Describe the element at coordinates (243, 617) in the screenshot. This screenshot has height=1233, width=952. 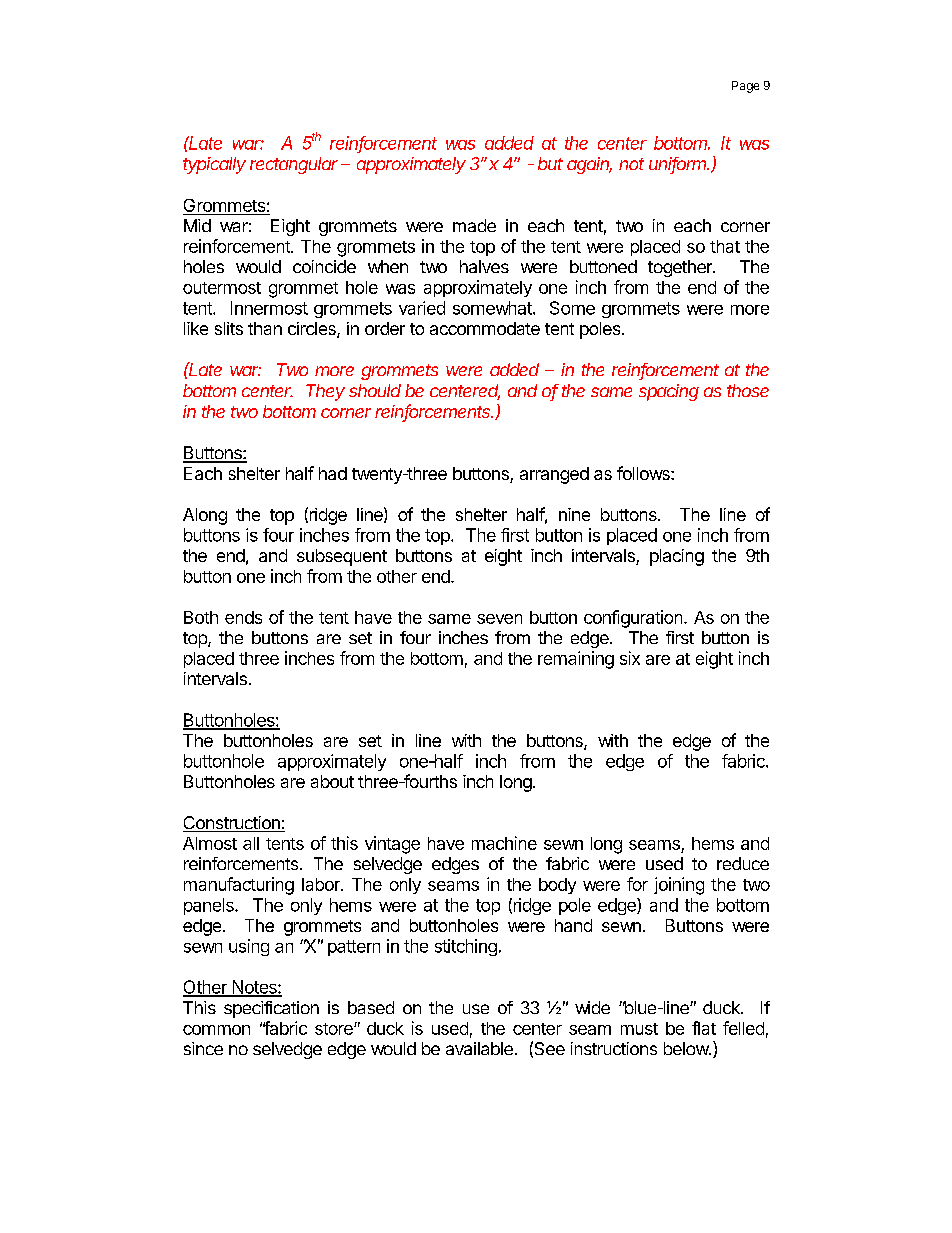
I see `ends` at that location.
